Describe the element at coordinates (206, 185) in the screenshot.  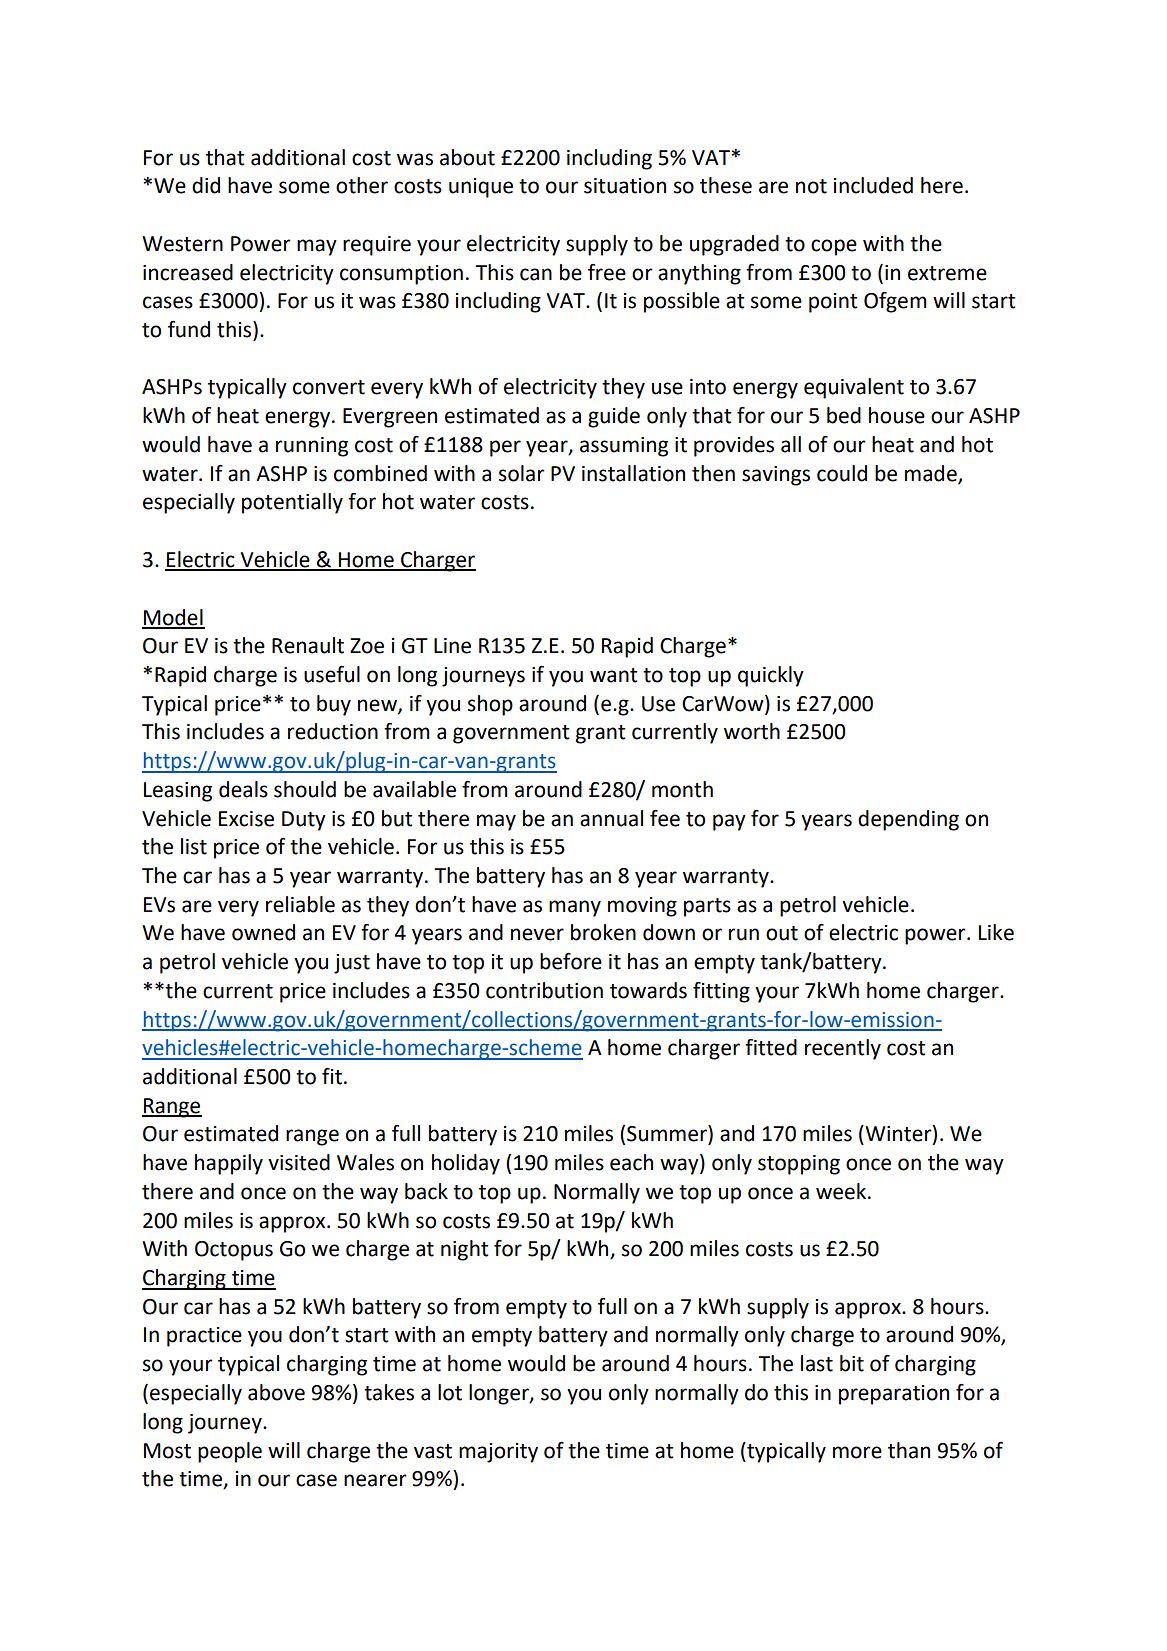
I see `did` at that location.
